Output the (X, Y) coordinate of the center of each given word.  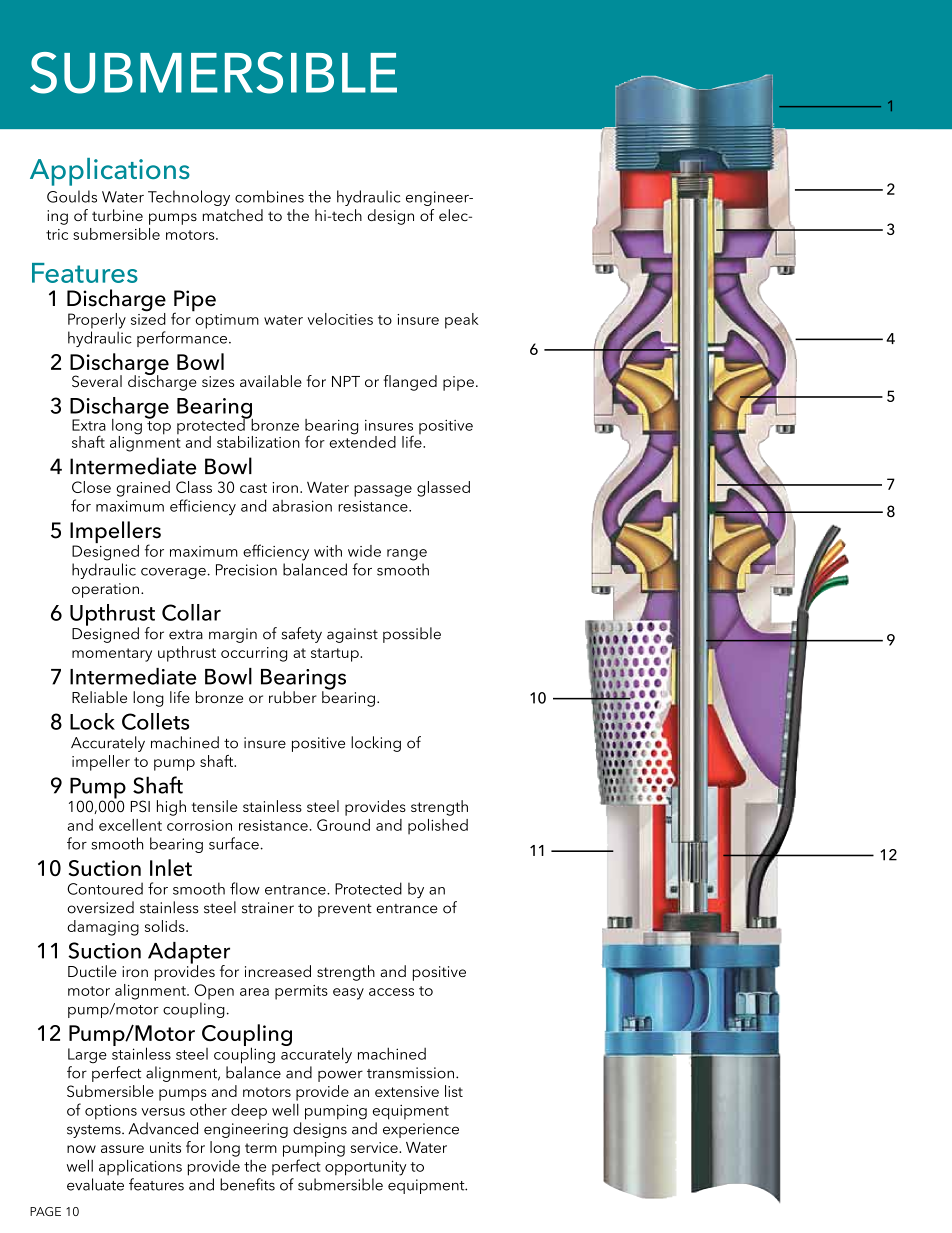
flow (245, 888)
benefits (247, 1184)
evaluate (95, 1184)
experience (421, 1130)
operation (107, 590)
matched (233, 215)
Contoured (105, 888)
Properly (97, 321)
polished (438, 827)
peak (462, 321)
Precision (246, 570)
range (407, 555)
